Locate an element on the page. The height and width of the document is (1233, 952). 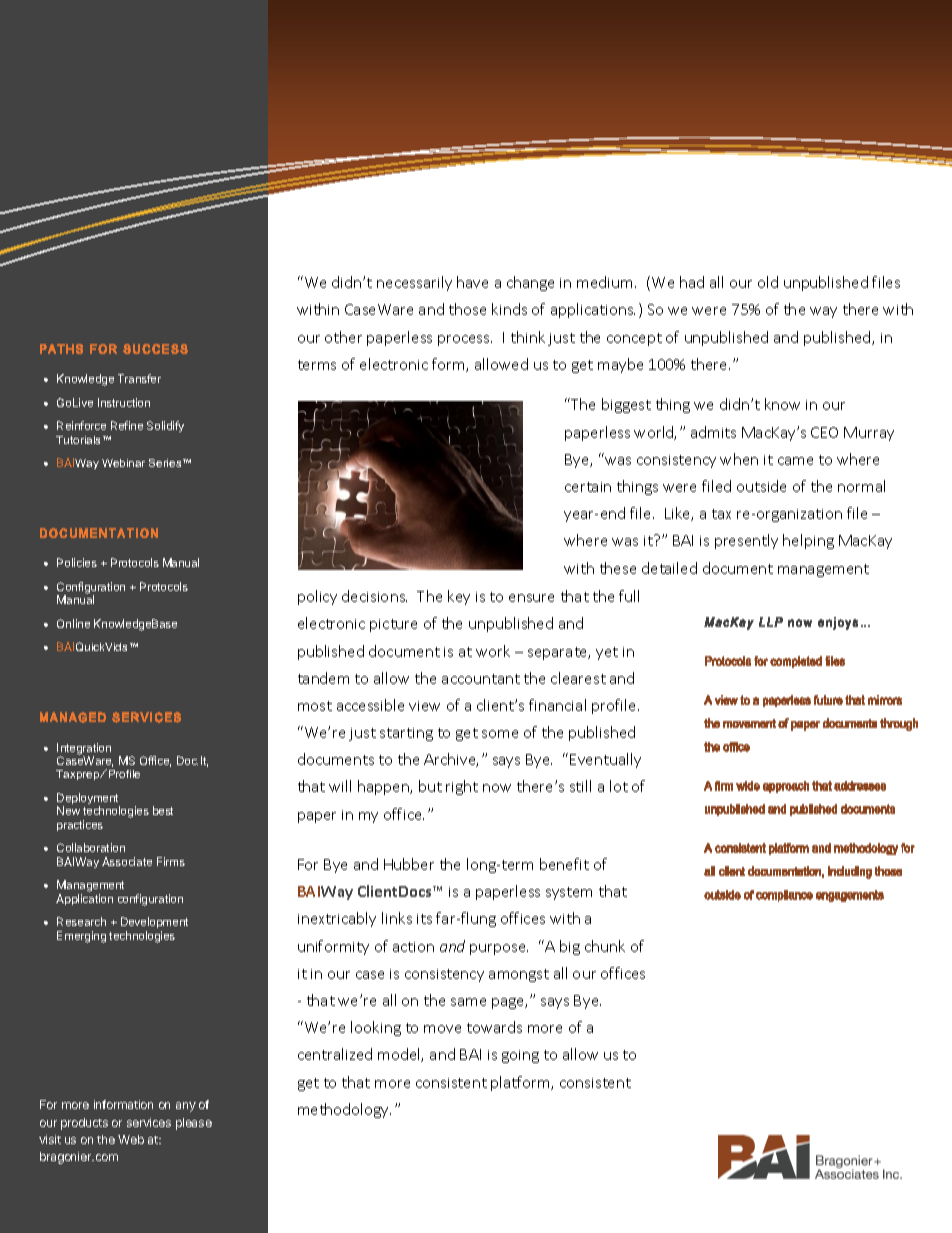
services is located at coordinates (149, 1122).
